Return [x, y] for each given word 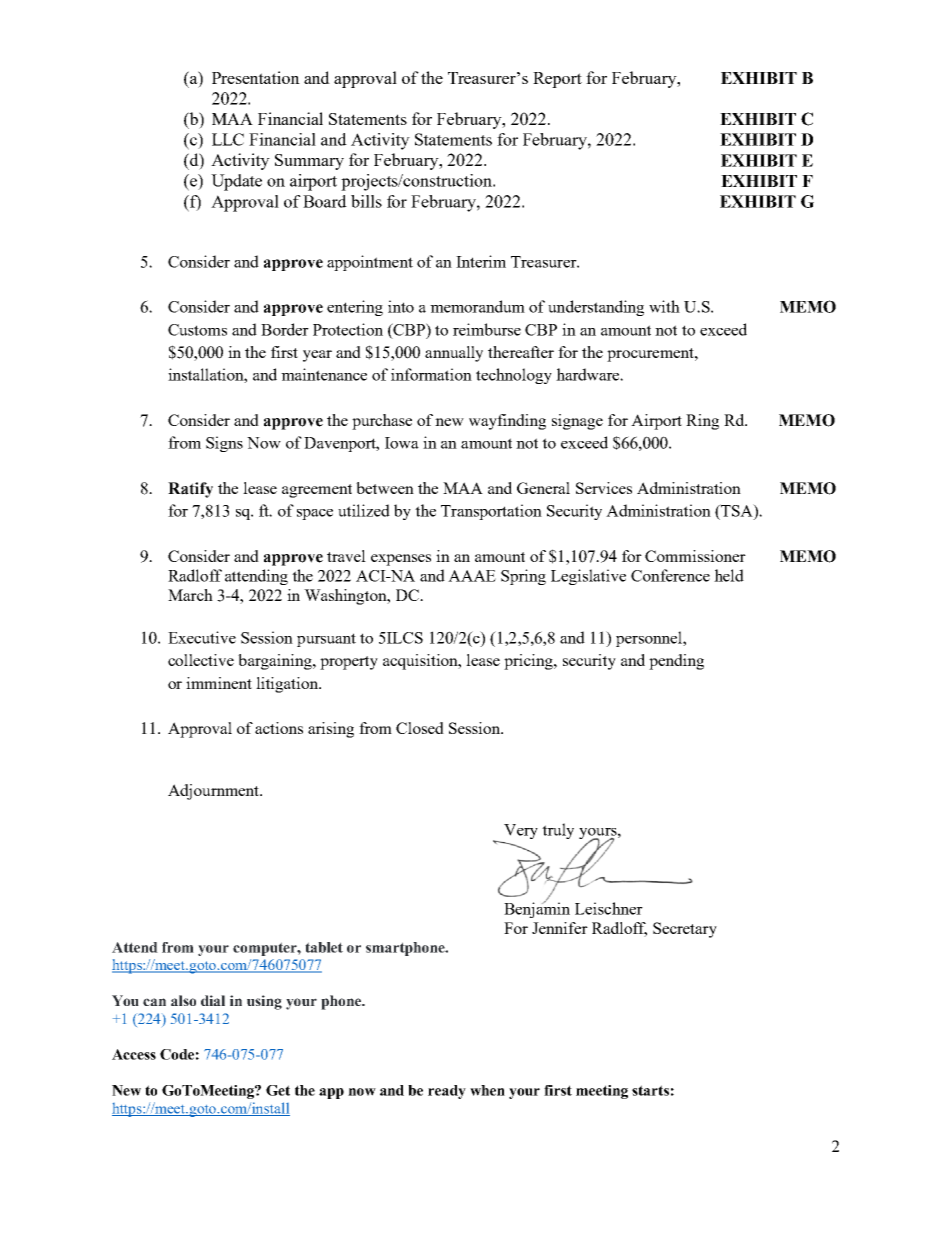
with [664, 306]
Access [134, 1054]
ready [447, 1092]
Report [557, 80]
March [190, 595]
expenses [401, 560]
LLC [228, 139]
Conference [670, 575]
